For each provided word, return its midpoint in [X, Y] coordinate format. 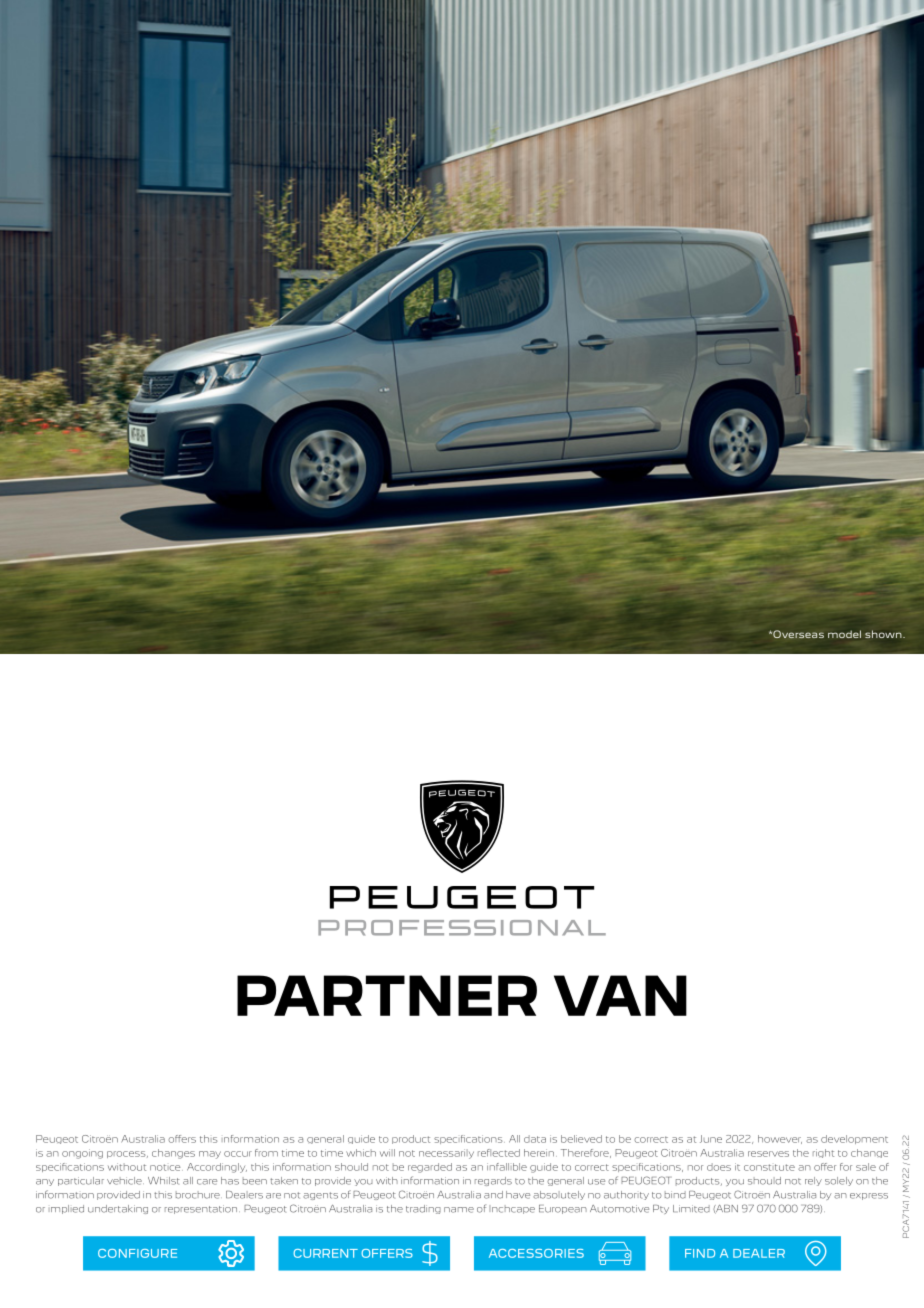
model [844, 634]
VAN [620, 995]
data [535, 1139]
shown [884, 634]
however [780, 1139]
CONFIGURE [137, 1253]
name [459, 1210]
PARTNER [387, 995]
